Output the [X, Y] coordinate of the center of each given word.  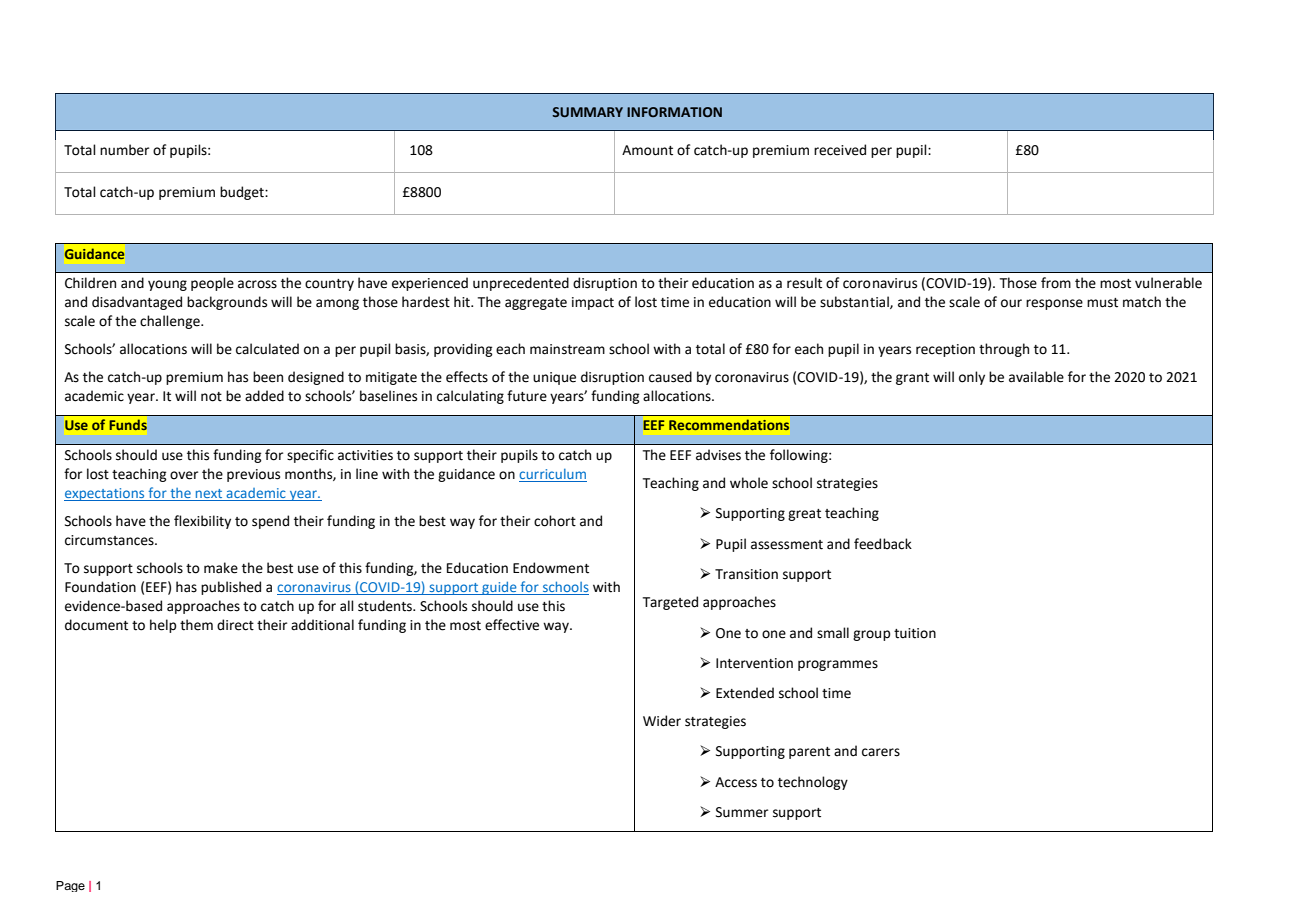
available [1036, 377]
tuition [915, 633]
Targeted [670, 603]
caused [670, 377]
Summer [742, 812]
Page [70, 886]
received [840, 150]
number [124, 150]
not [211, 397]
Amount [647, 150]
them [196, 625]
